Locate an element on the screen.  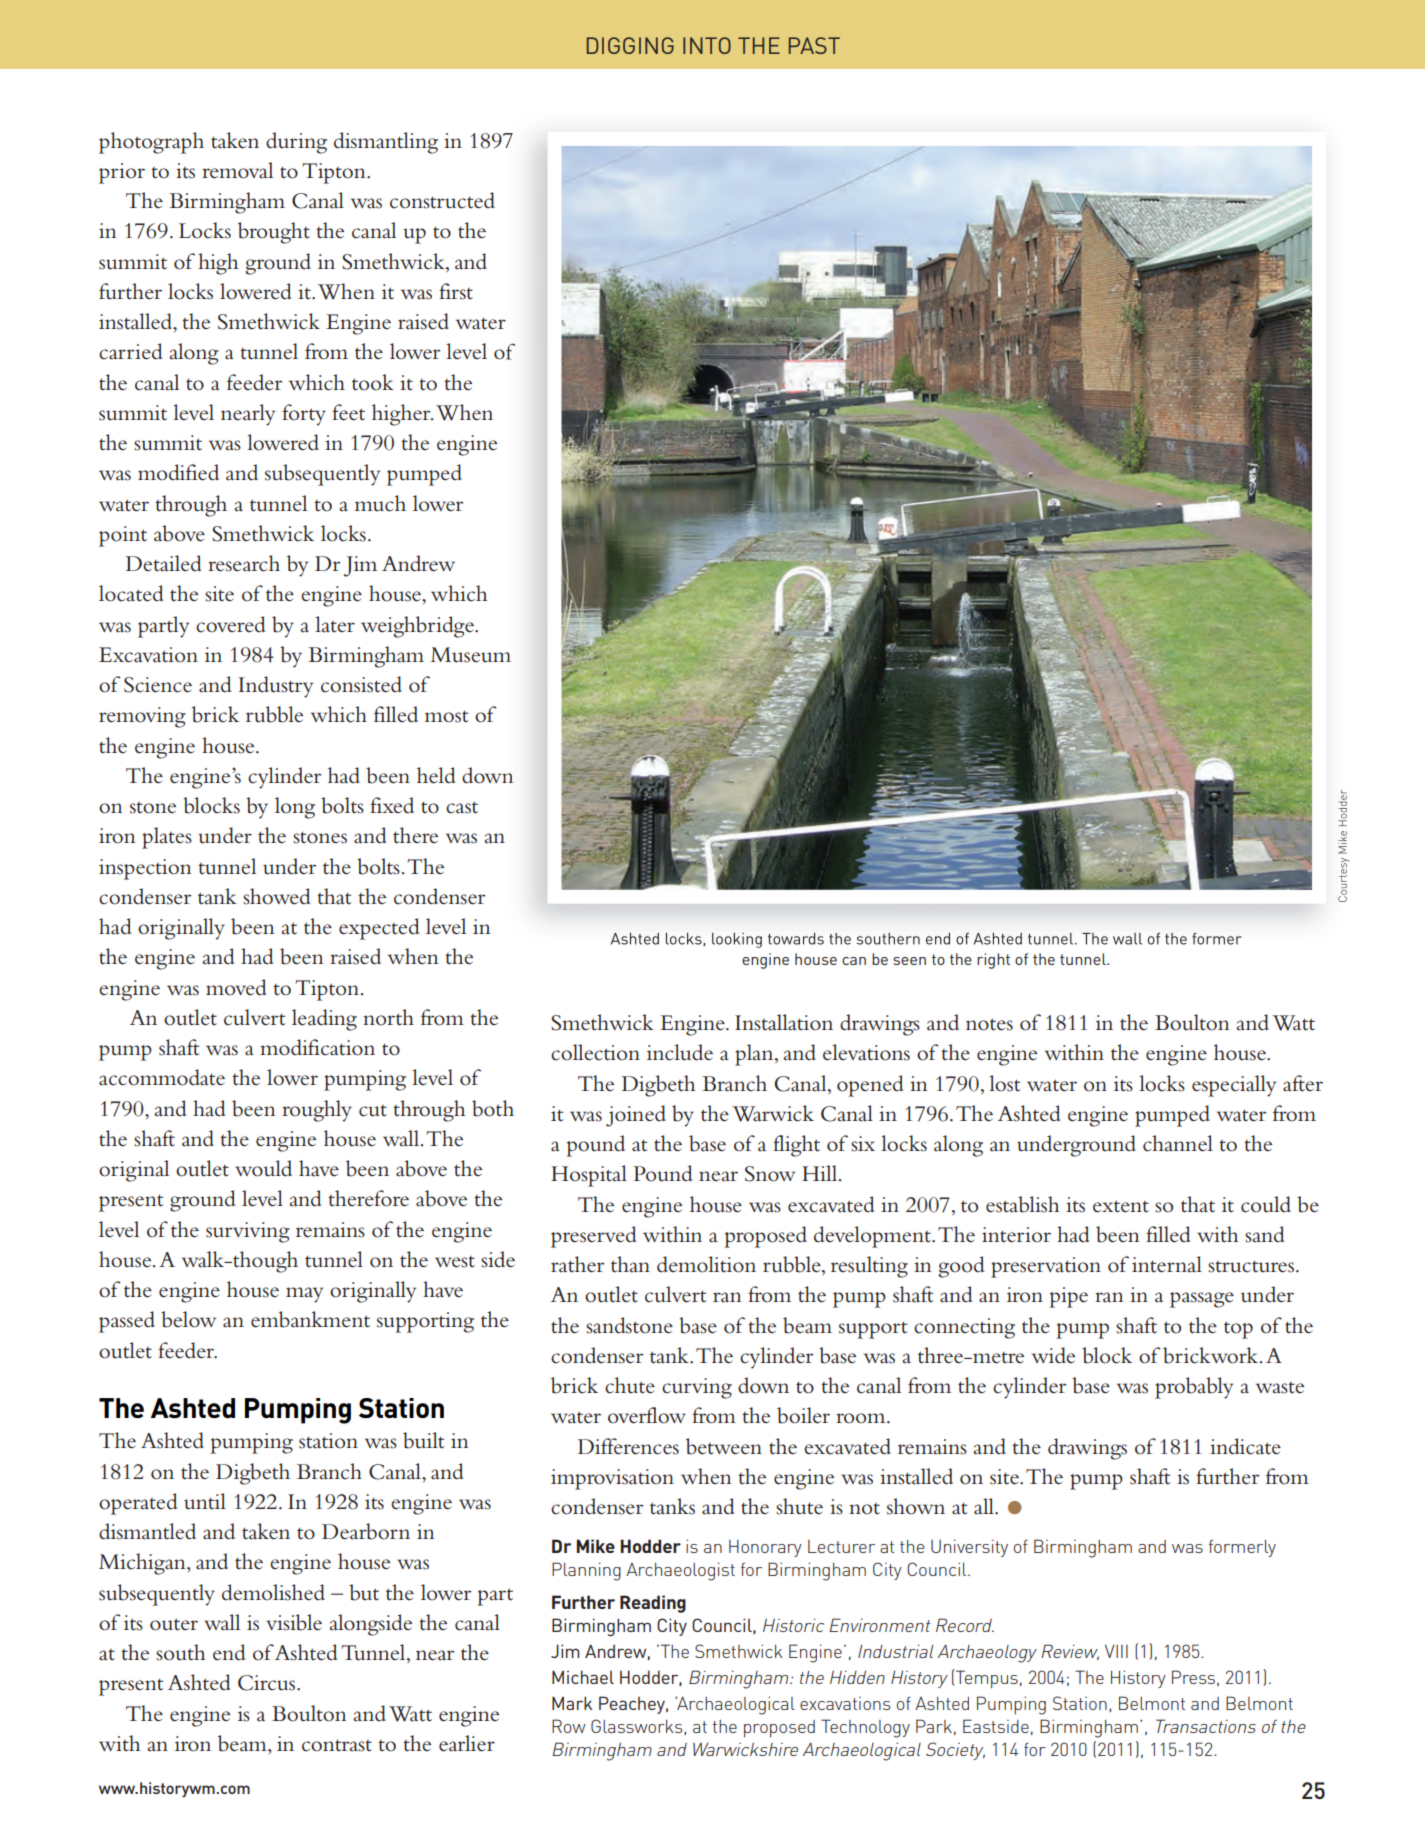
include is located at coordinates (680, 1052).
